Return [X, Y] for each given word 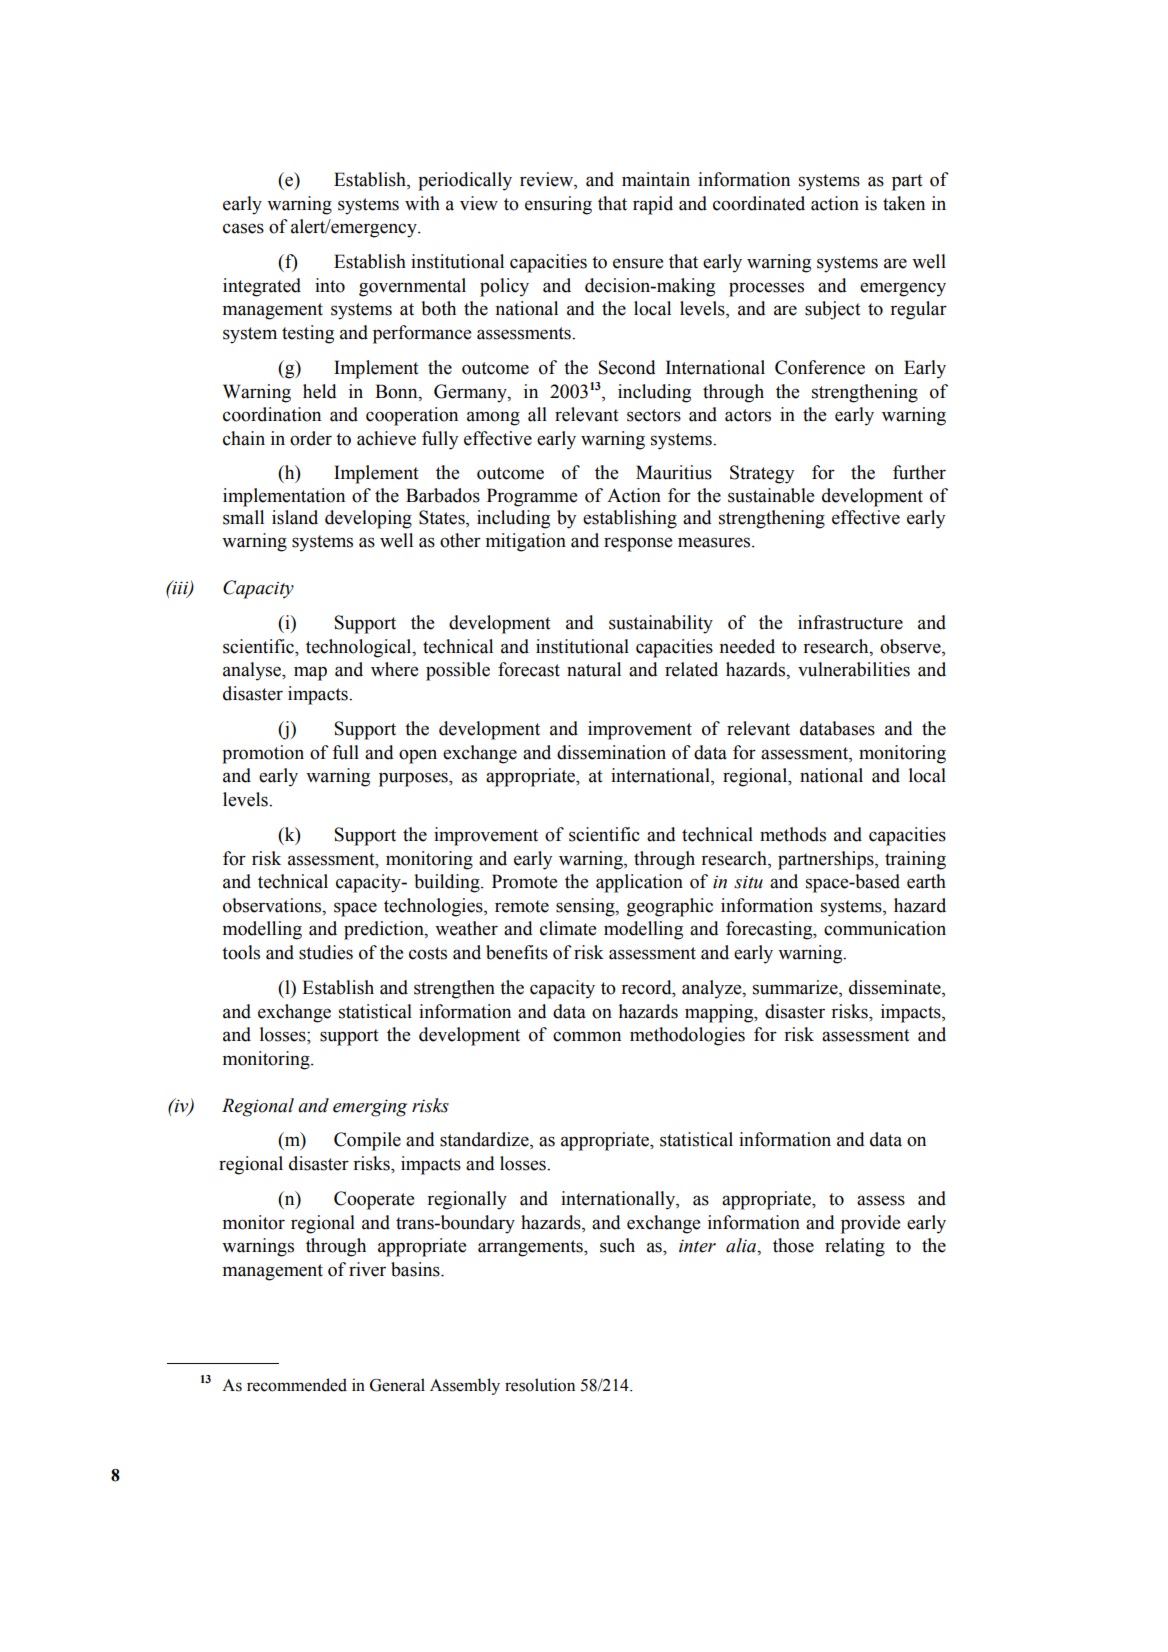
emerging [370, 1108]
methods [793, 834]
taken [904, 203]
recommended [297, 1385]
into [330, 285]
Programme [532, 497]
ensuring [558, 205]
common [587, 1036]
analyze [713, 989]
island [295, 517]
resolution [540, 1385]
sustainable [771, 495]
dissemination [611, 752]
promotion [263, 754]
